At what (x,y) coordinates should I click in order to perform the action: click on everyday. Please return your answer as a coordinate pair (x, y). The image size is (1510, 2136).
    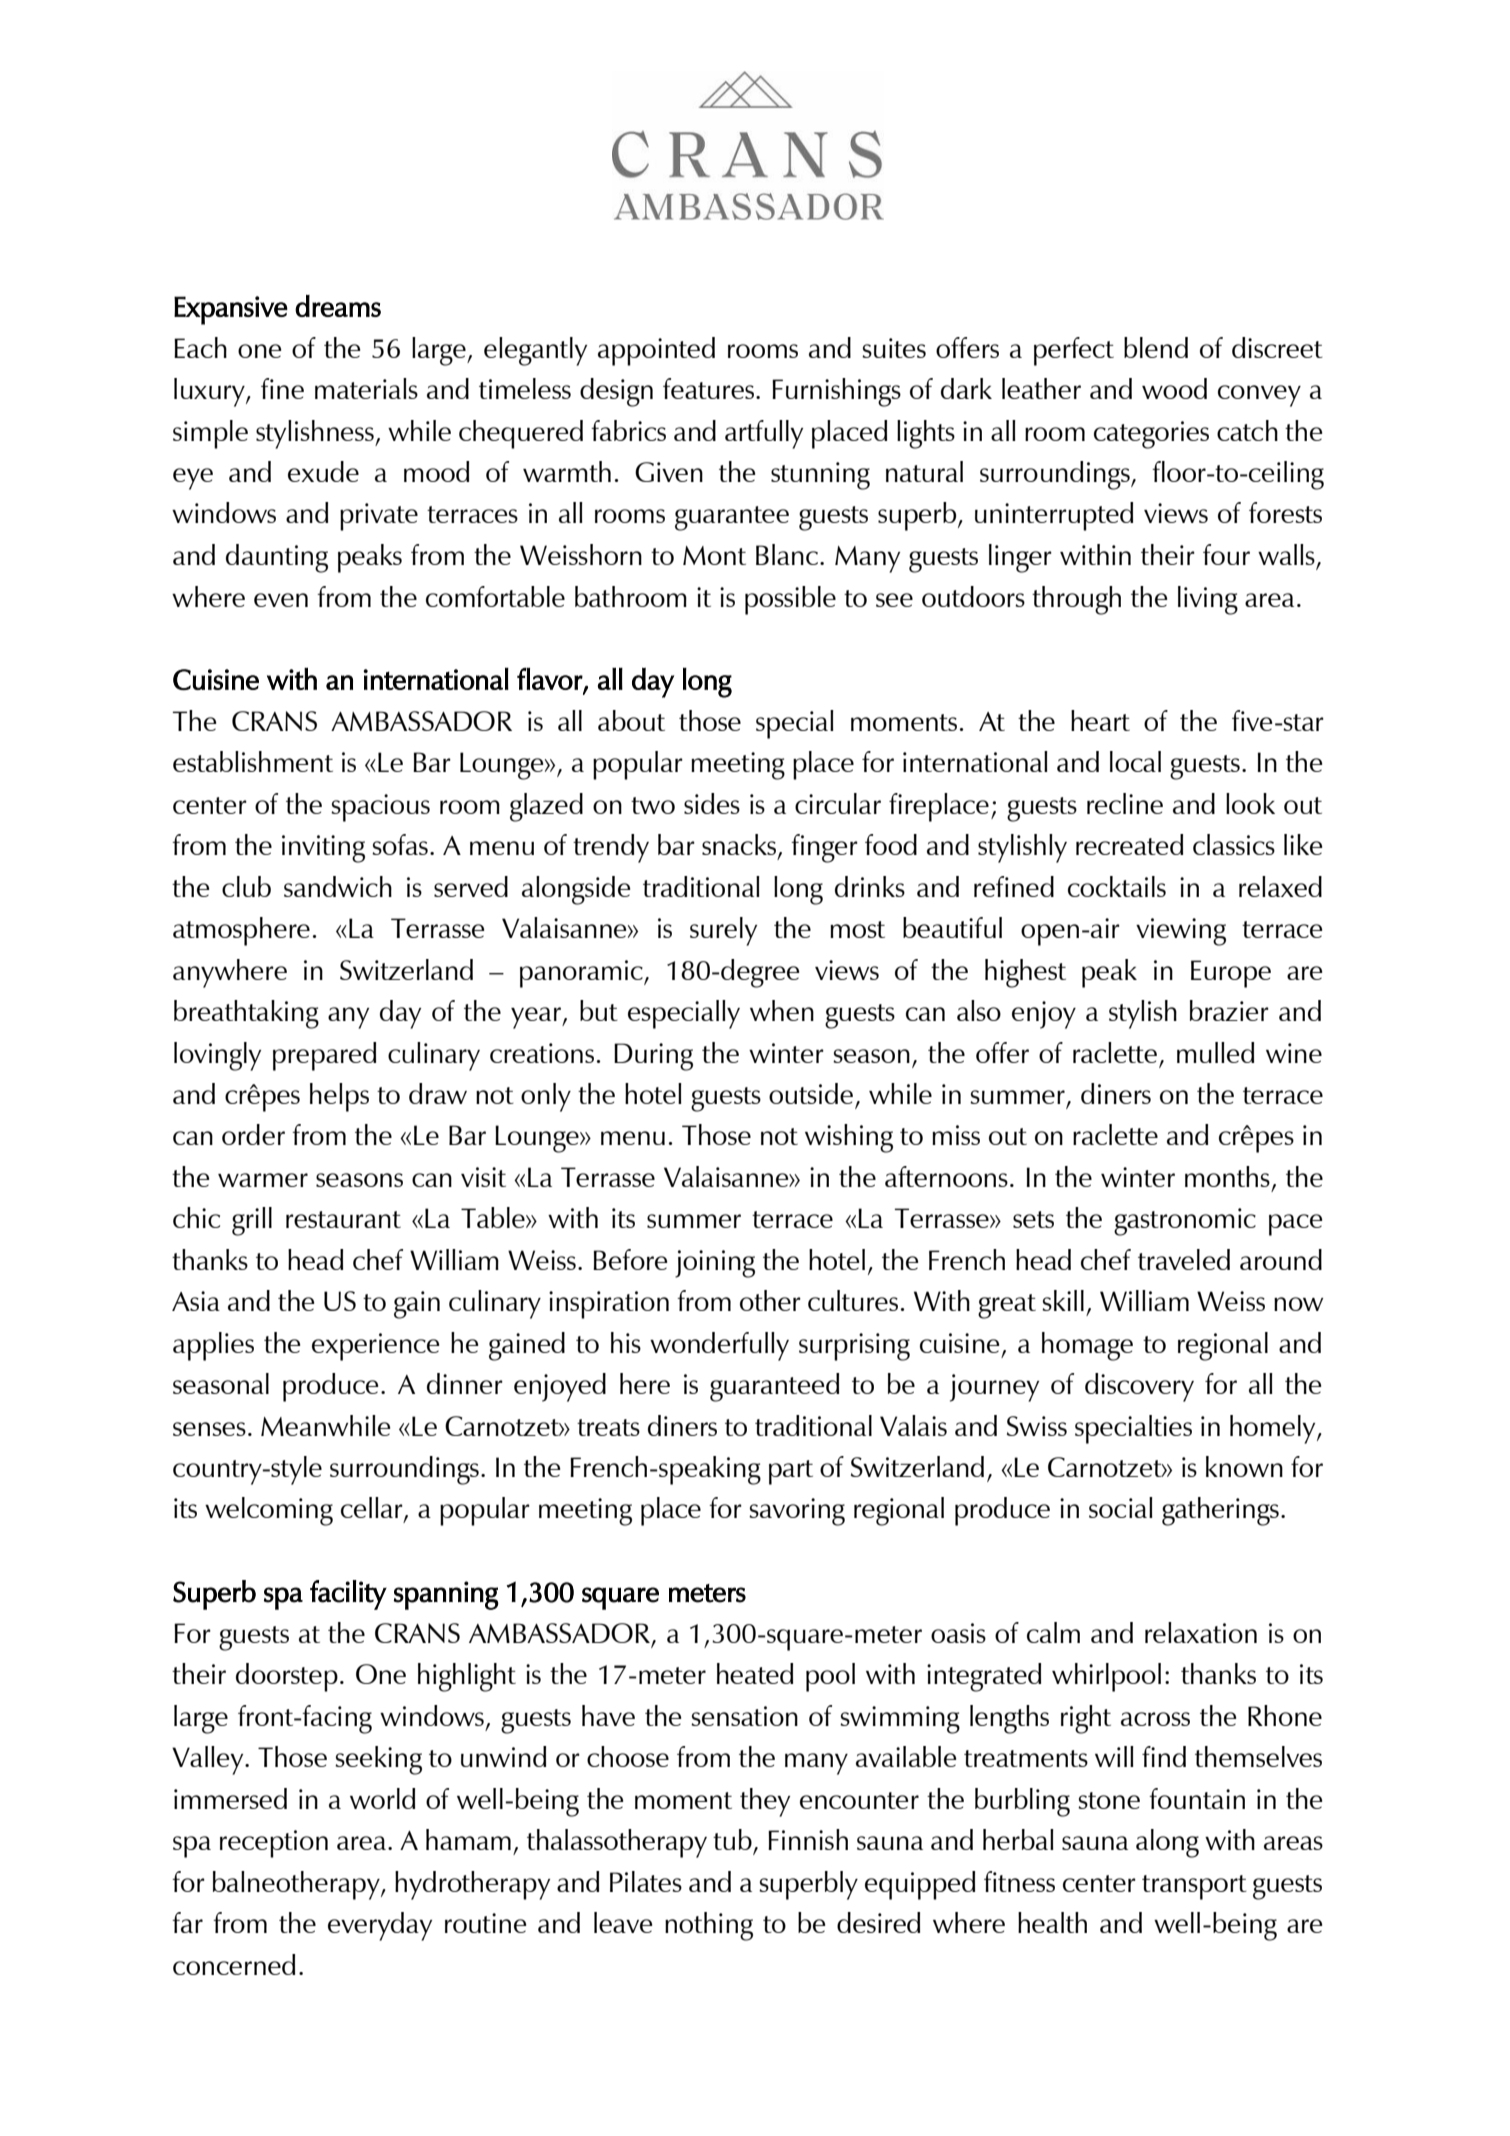
    Looking at the image, I should click on (380, 1926).
